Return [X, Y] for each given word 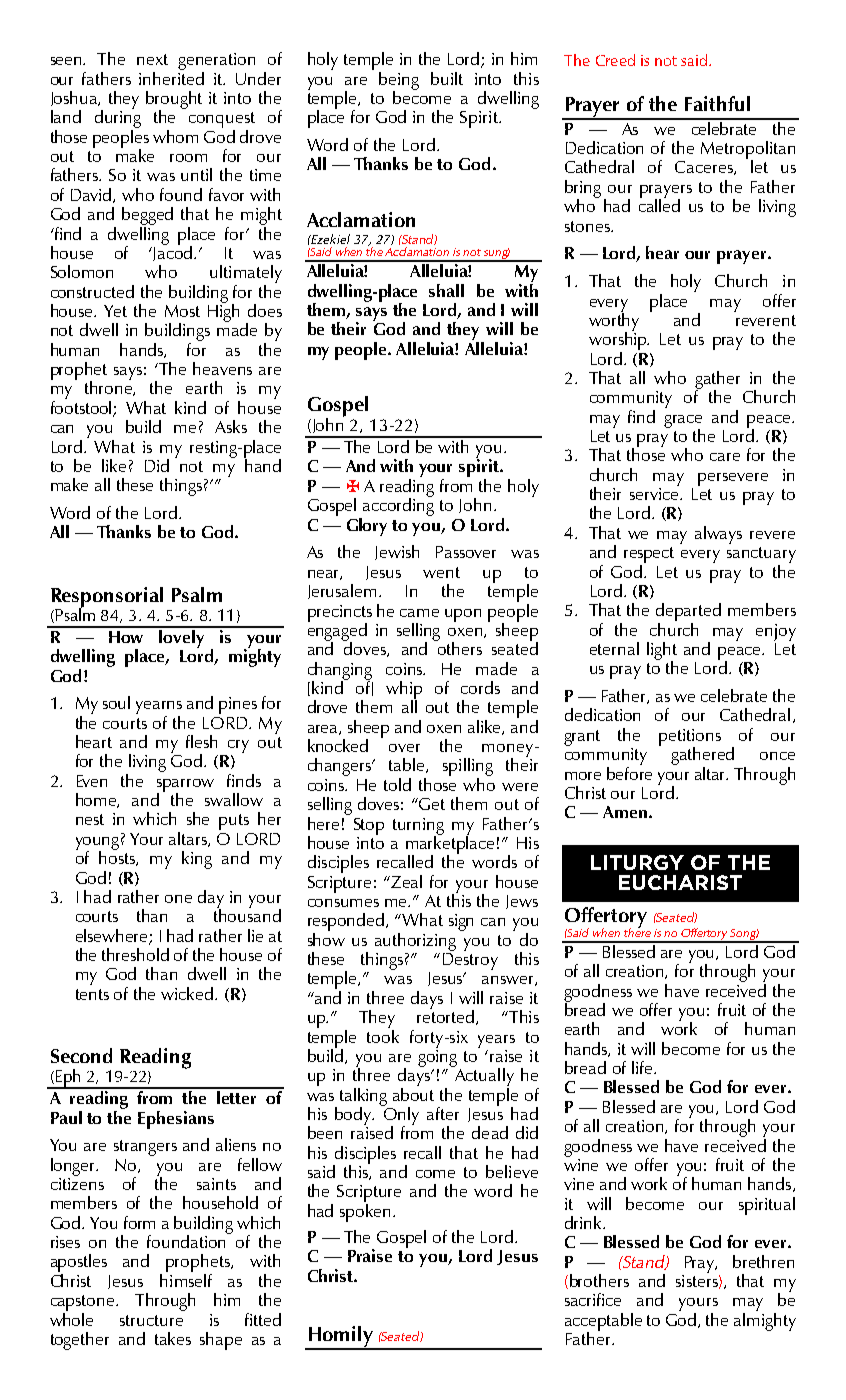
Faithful [717, 103]
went [441, 572]
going [437, 1057]
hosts [118, 857]
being [399, 82]
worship [619, 340]
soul [116, 702]
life [643, 1067]
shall [446, 290]
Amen [625, 812]
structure [151, 1320]
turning [418, 827]
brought [174, 101]
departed [688, 613]
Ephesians [176, 1120]
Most [182, 311]
